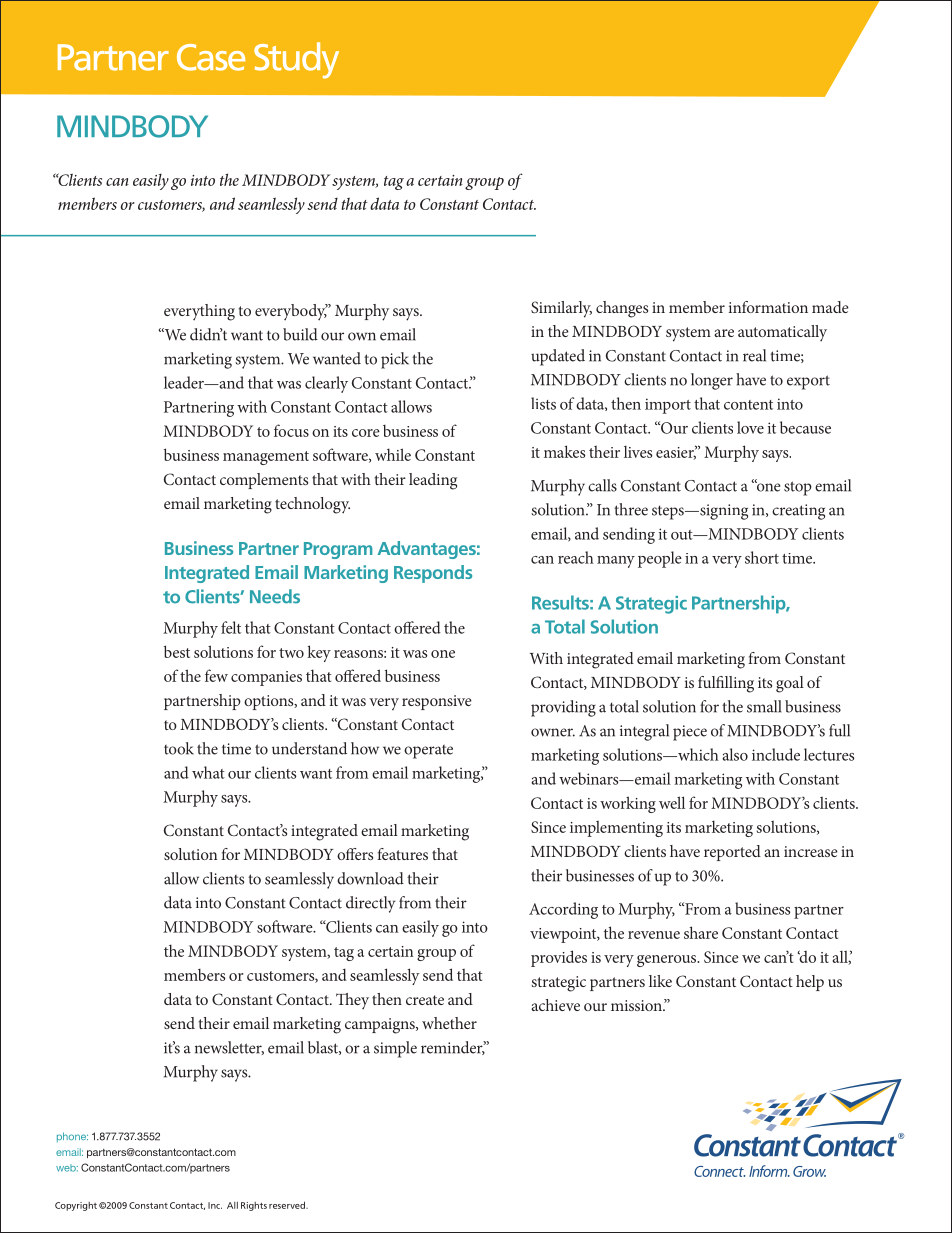 This screenshot has height=1233, width=952. What do you see at coordinates (211, 57) in the screenshot?
I see `Case` at bounding box center [211, 57].
